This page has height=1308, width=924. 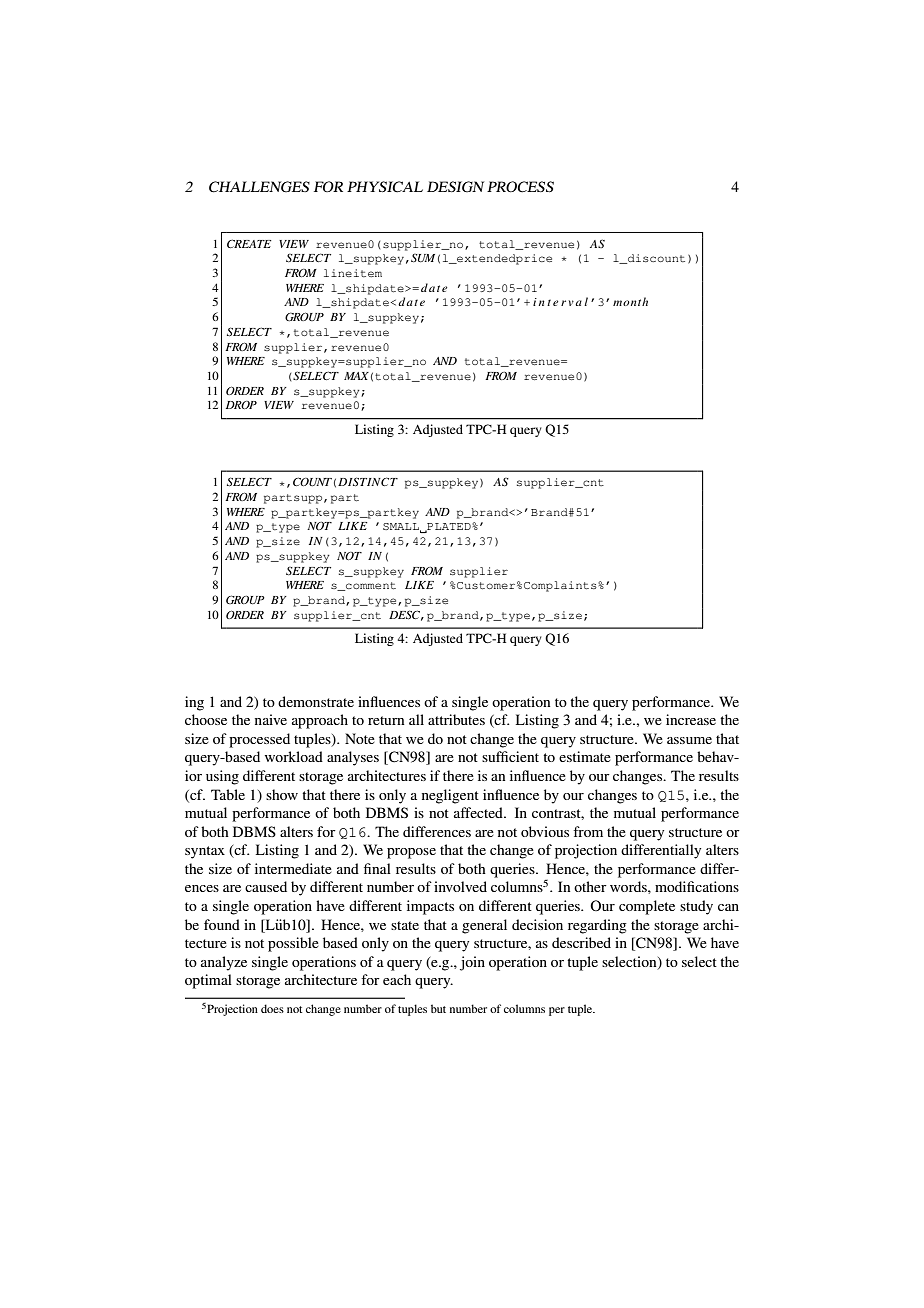 What do you see at coordinates (385, 187) in the page?
I see `PHYSICAL` at bounding box center [385, 187].
